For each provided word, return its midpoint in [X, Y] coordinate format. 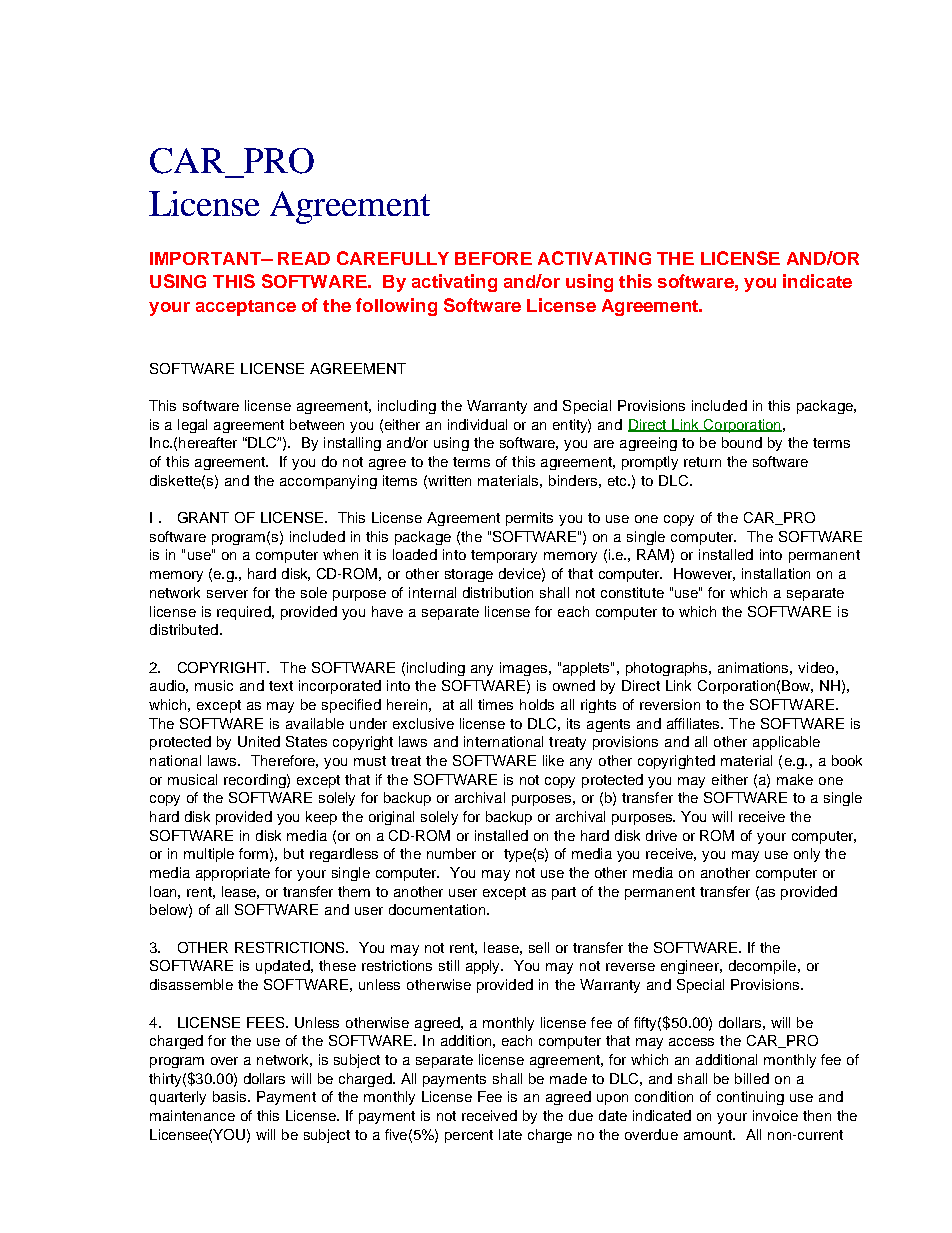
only [807, 855]
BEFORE [493, 258]
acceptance [246, 308]
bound [742, 442]
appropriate [233, 874]
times [495, 704]
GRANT [203, 517]
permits [529, 519]
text [281, 686]
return [702, 462]
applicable [786, 743]
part [564, 893]
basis [231, 1096]
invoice [775, 1115]
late [510, 1134]
